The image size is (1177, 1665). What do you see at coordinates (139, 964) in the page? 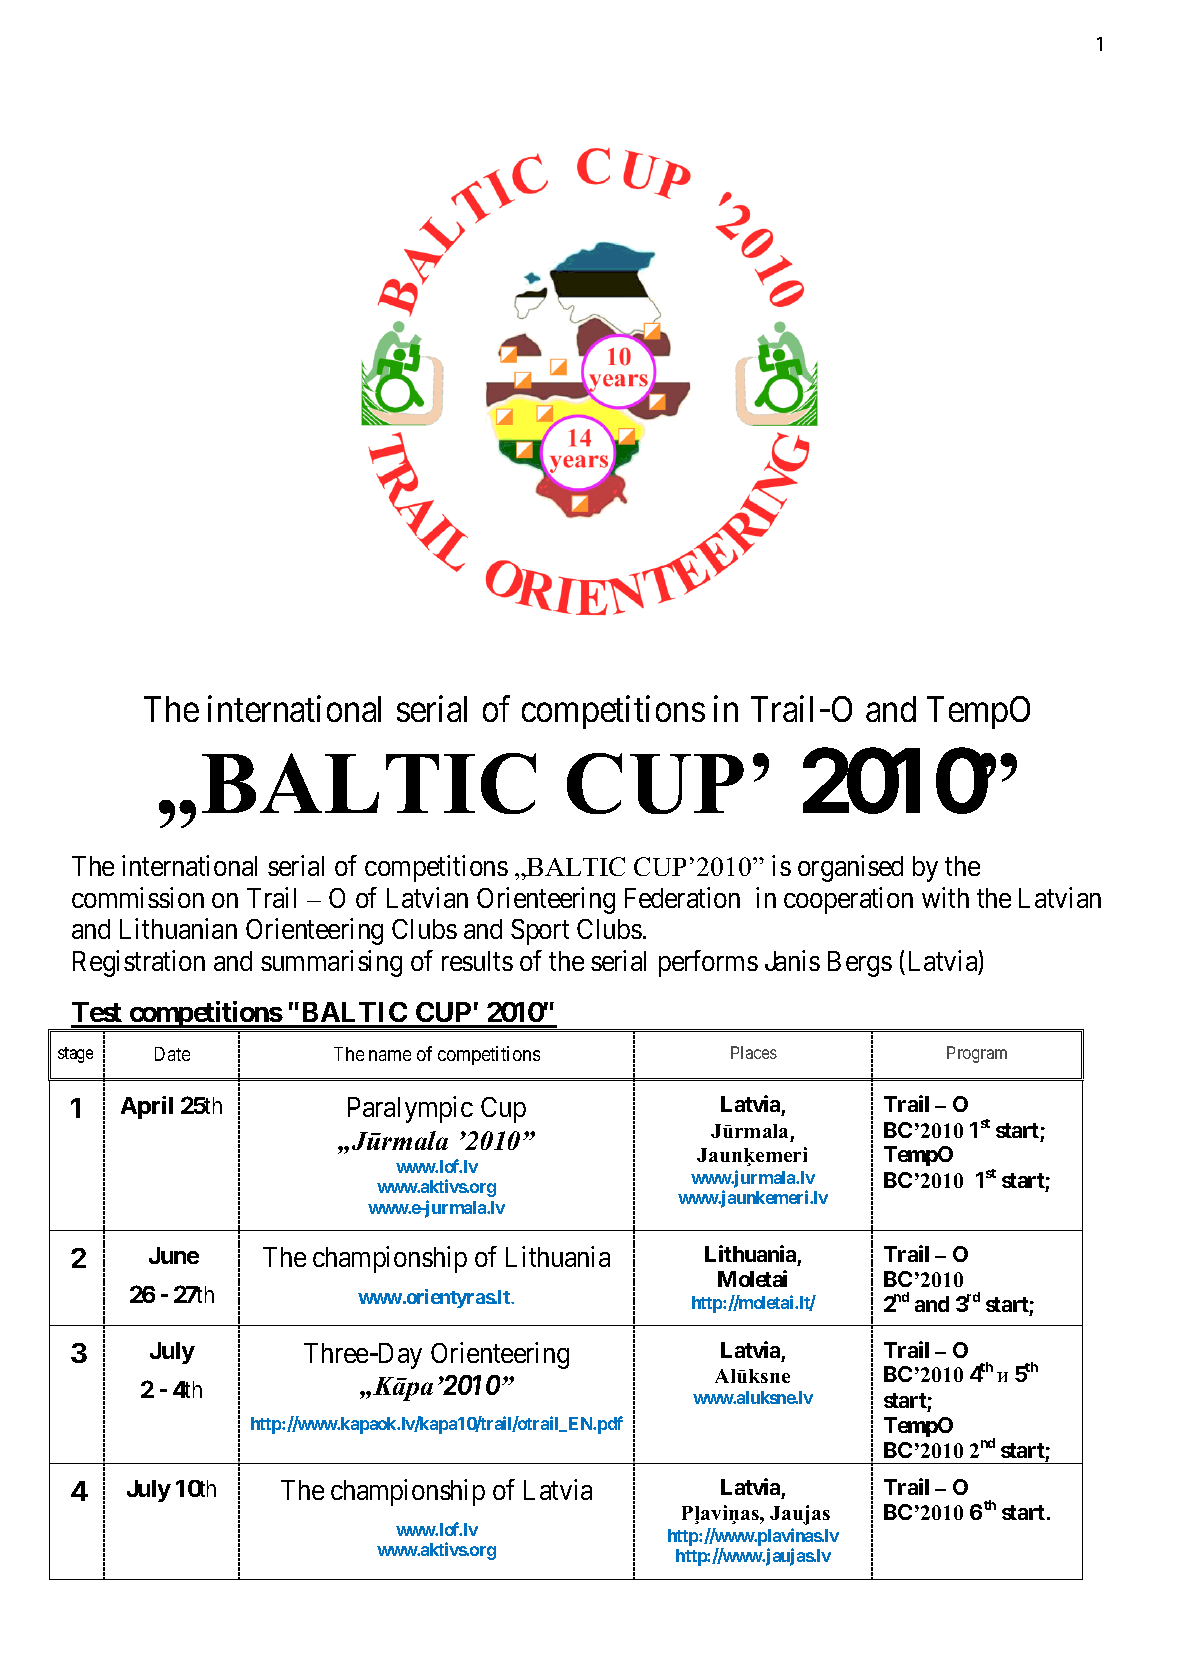
I see `Registration` at bounding box center [139, 964].
